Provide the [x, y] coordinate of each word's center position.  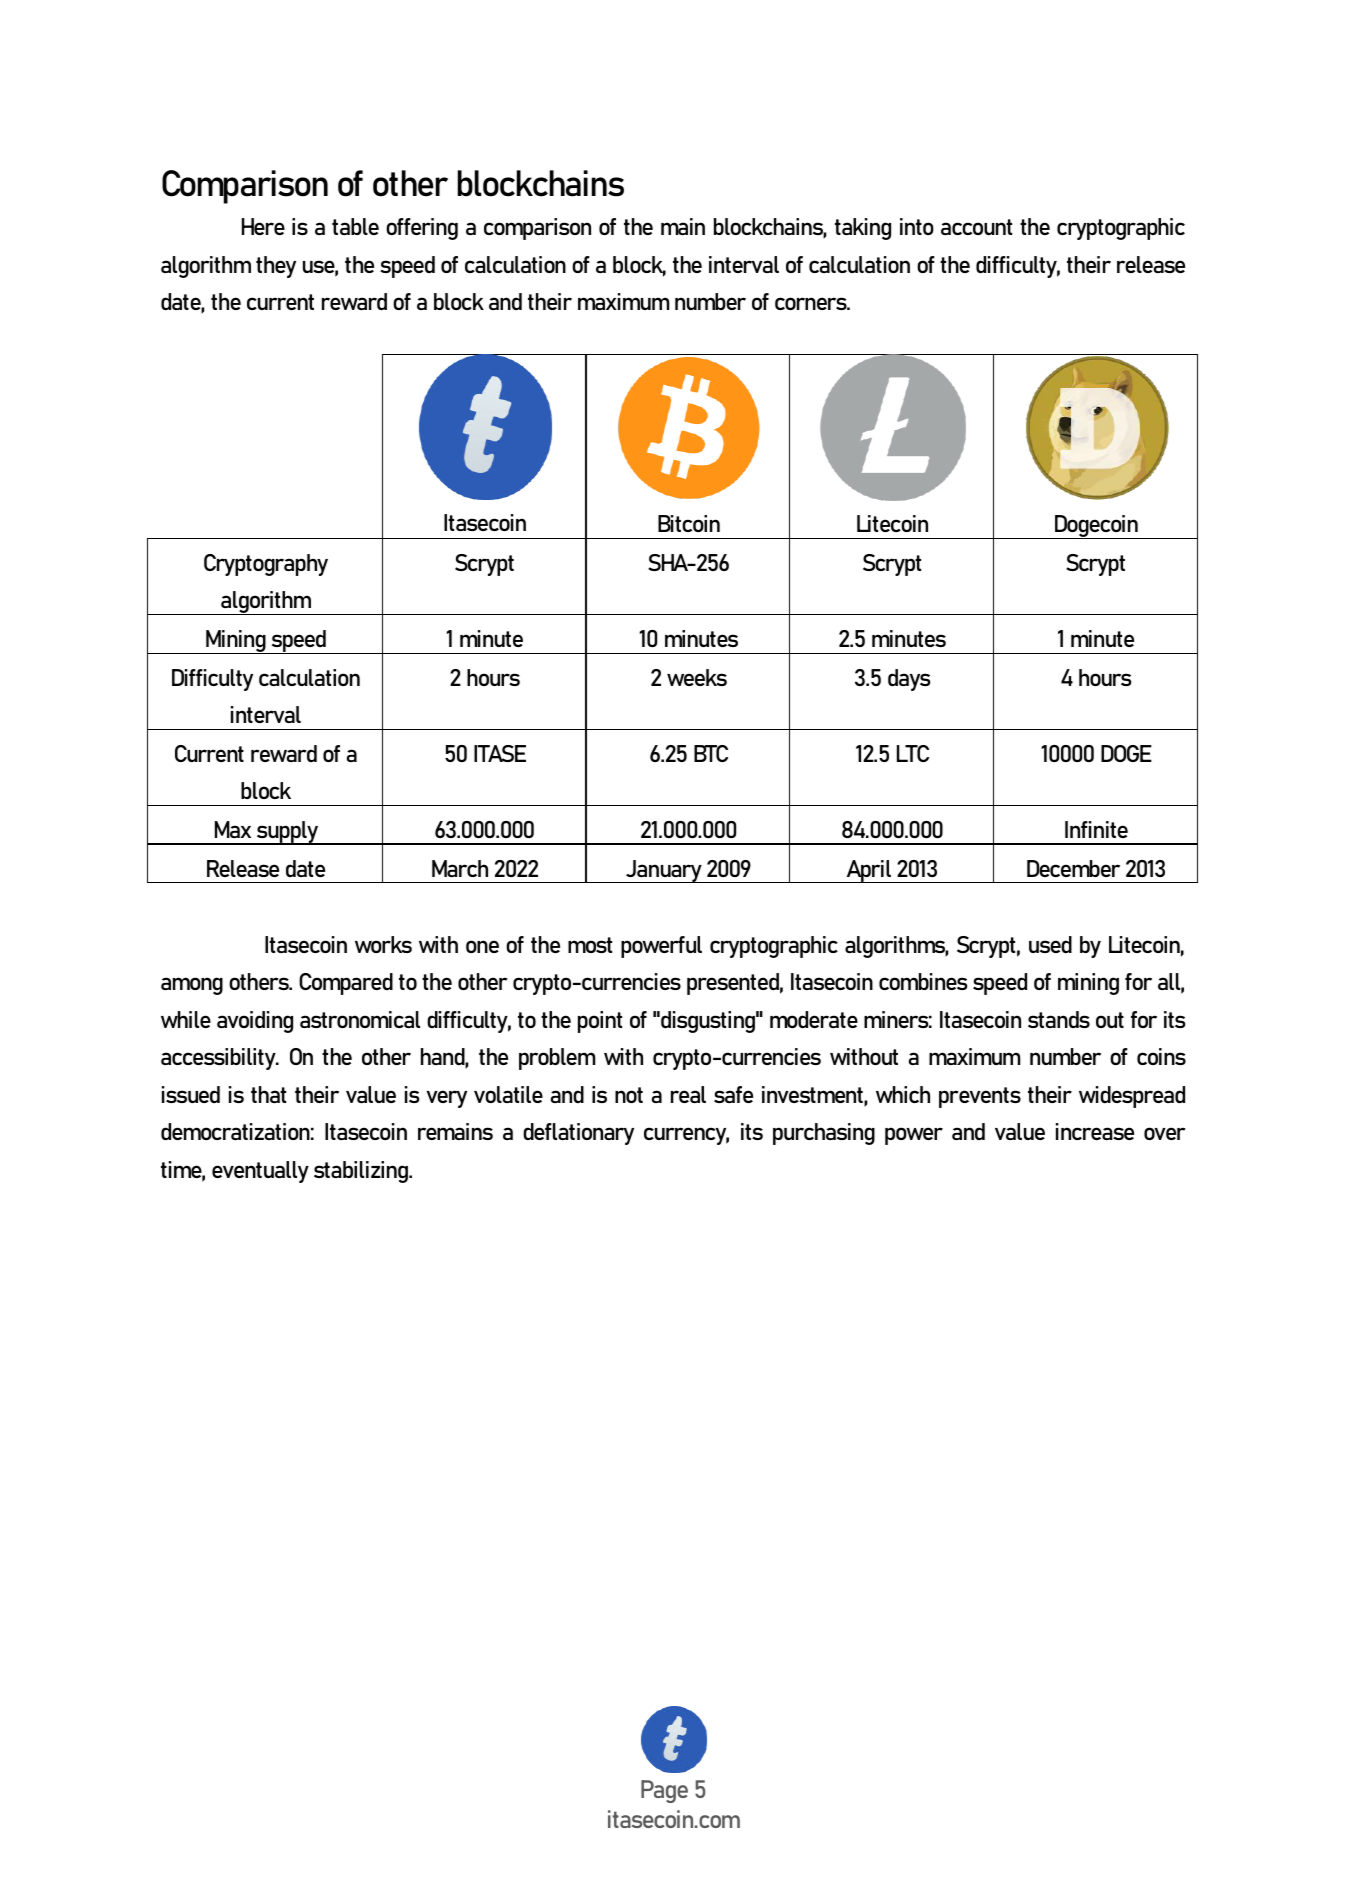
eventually [260, 1172]
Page [664, 1791]
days [909, 680]
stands [1059, 1019]
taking [863, 229]
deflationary [578, 1134]
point [600, 1022]
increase [1095, 1131]
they [276, 267]
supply [288, 833]
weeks [697, 677]
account [976, 227]
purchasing [824, 1134]
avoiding [255, 1022]
